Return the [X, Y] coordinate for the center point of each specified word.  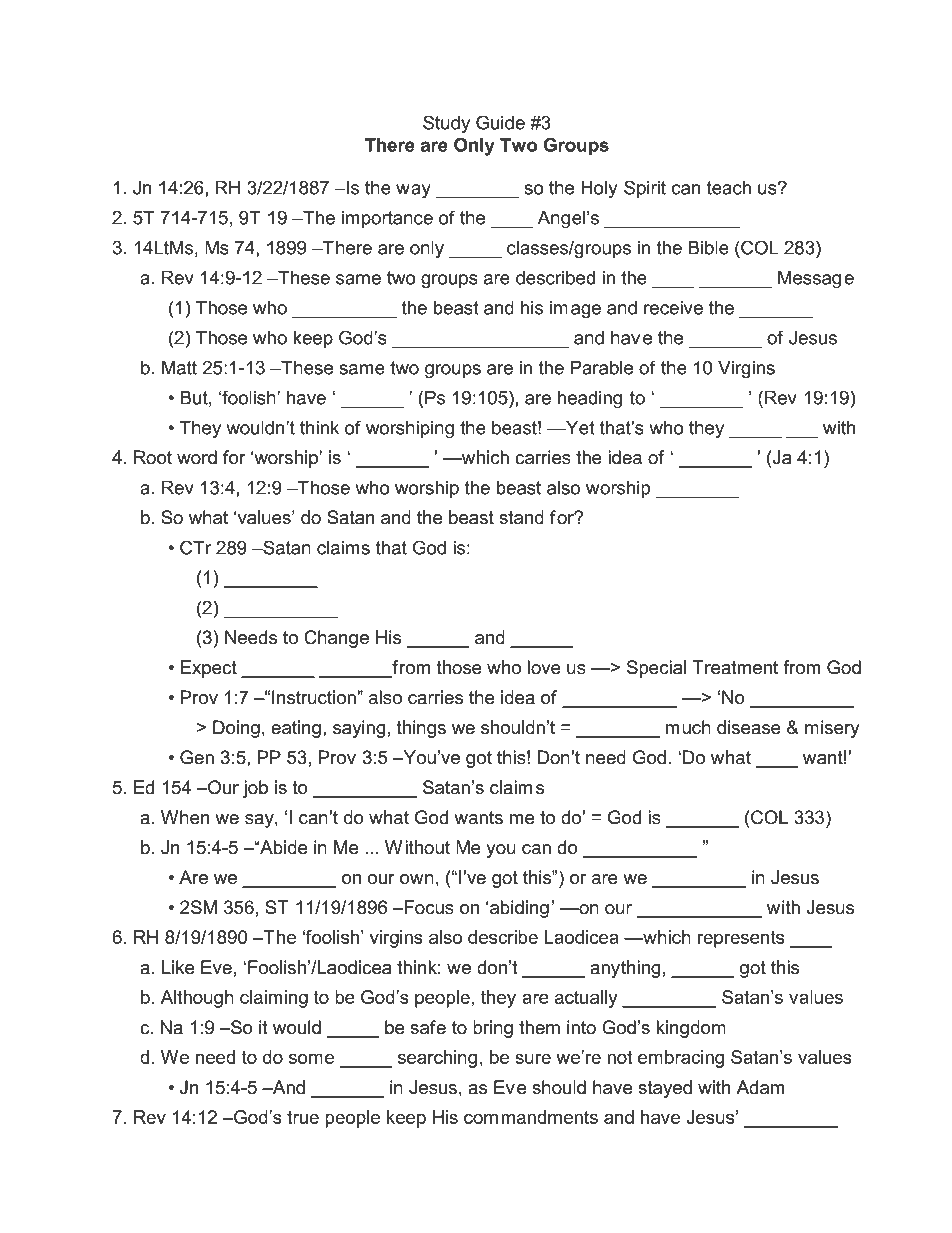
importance [387, 219]
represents [741, 939]
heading [590, 399]
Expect [209, 669]
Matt [179, 367]
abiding [518, 909]
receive [673, 307]
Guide [500, 122]
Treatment [735, 667]
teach [729, 187]
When [185, 817]
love [544, 667]
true [303, 1117]
